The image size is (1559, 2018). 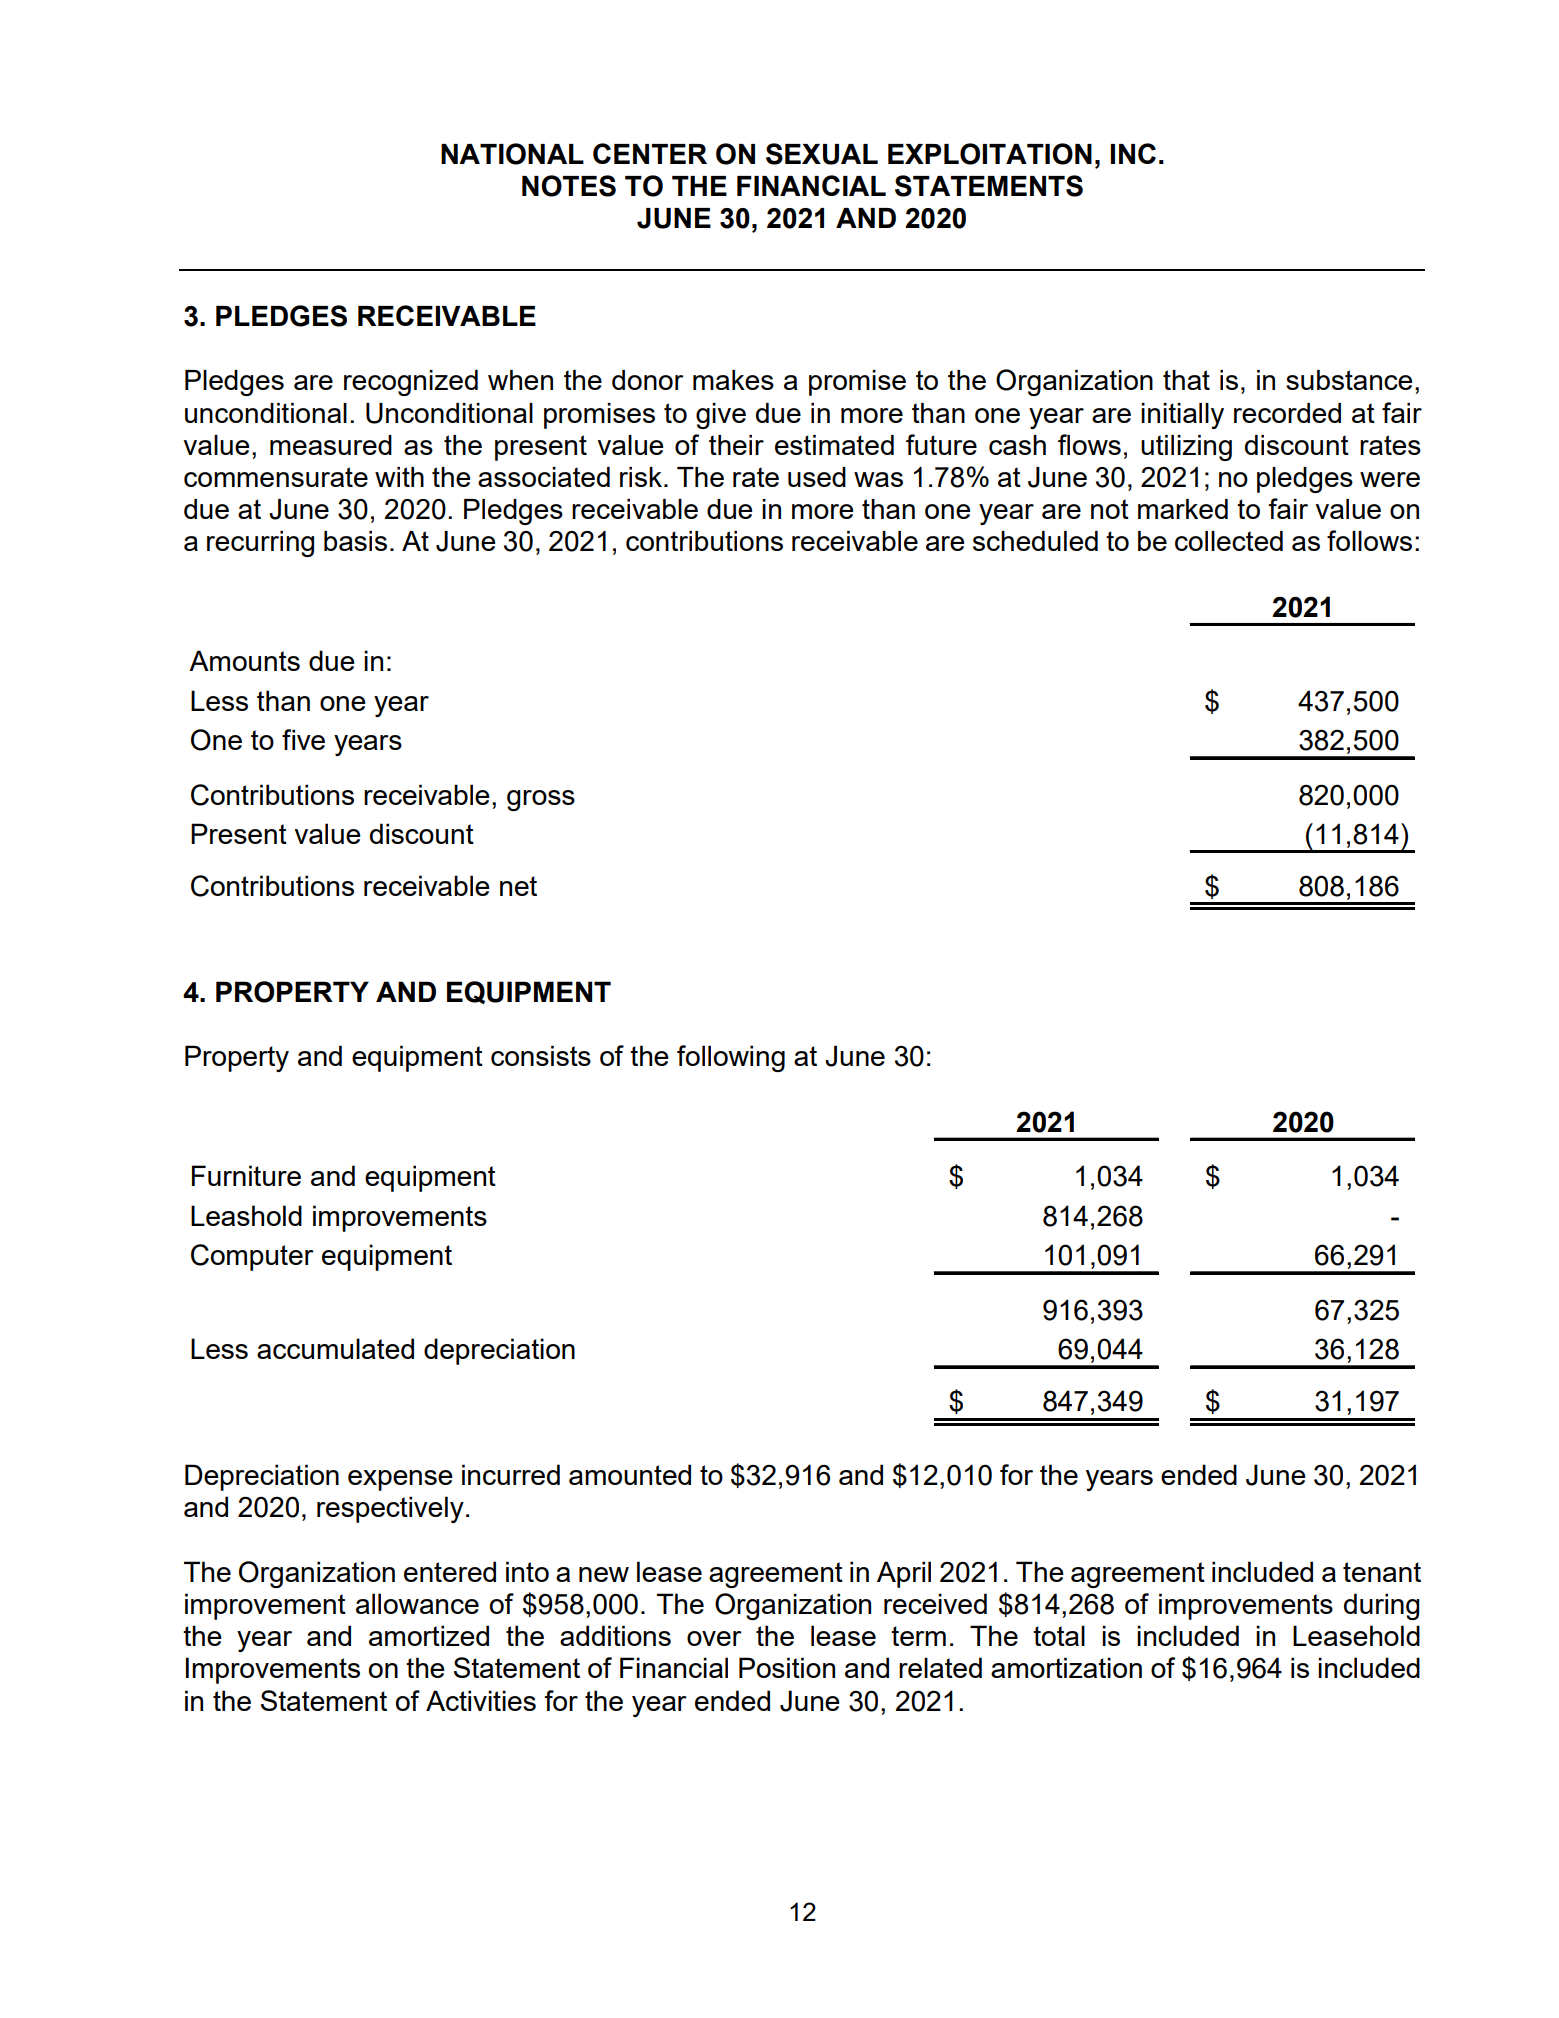 What do you see at coordinates (822, 154) in the image?
I see `SEXUAL` at bounding box center [822, 154].
